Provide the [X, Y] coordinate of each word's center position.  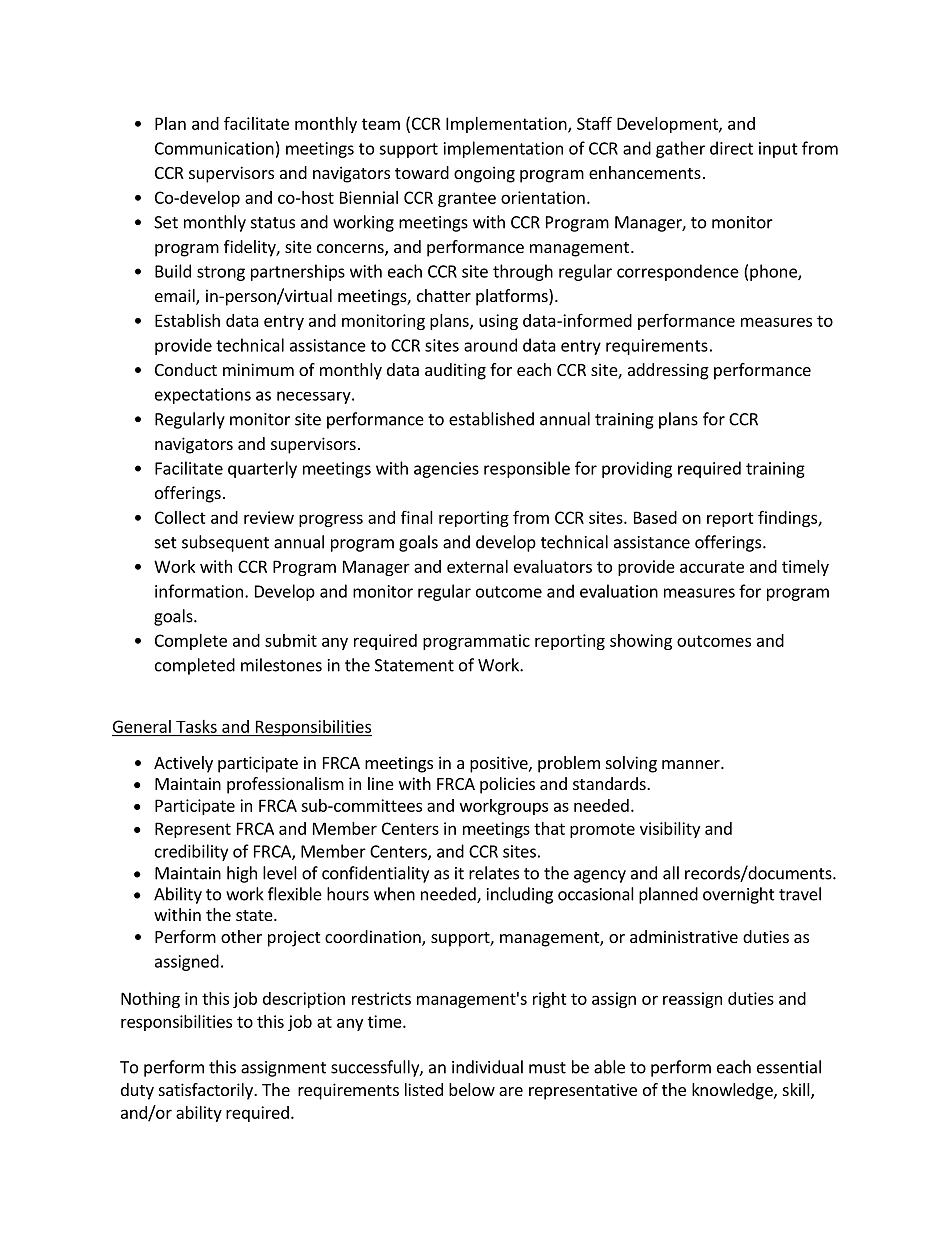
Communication [214, 148]
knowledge [733, 1091]
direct [731, 148]
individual [487, 1067]
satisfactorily [207, 1091]
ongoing [484, 174]
